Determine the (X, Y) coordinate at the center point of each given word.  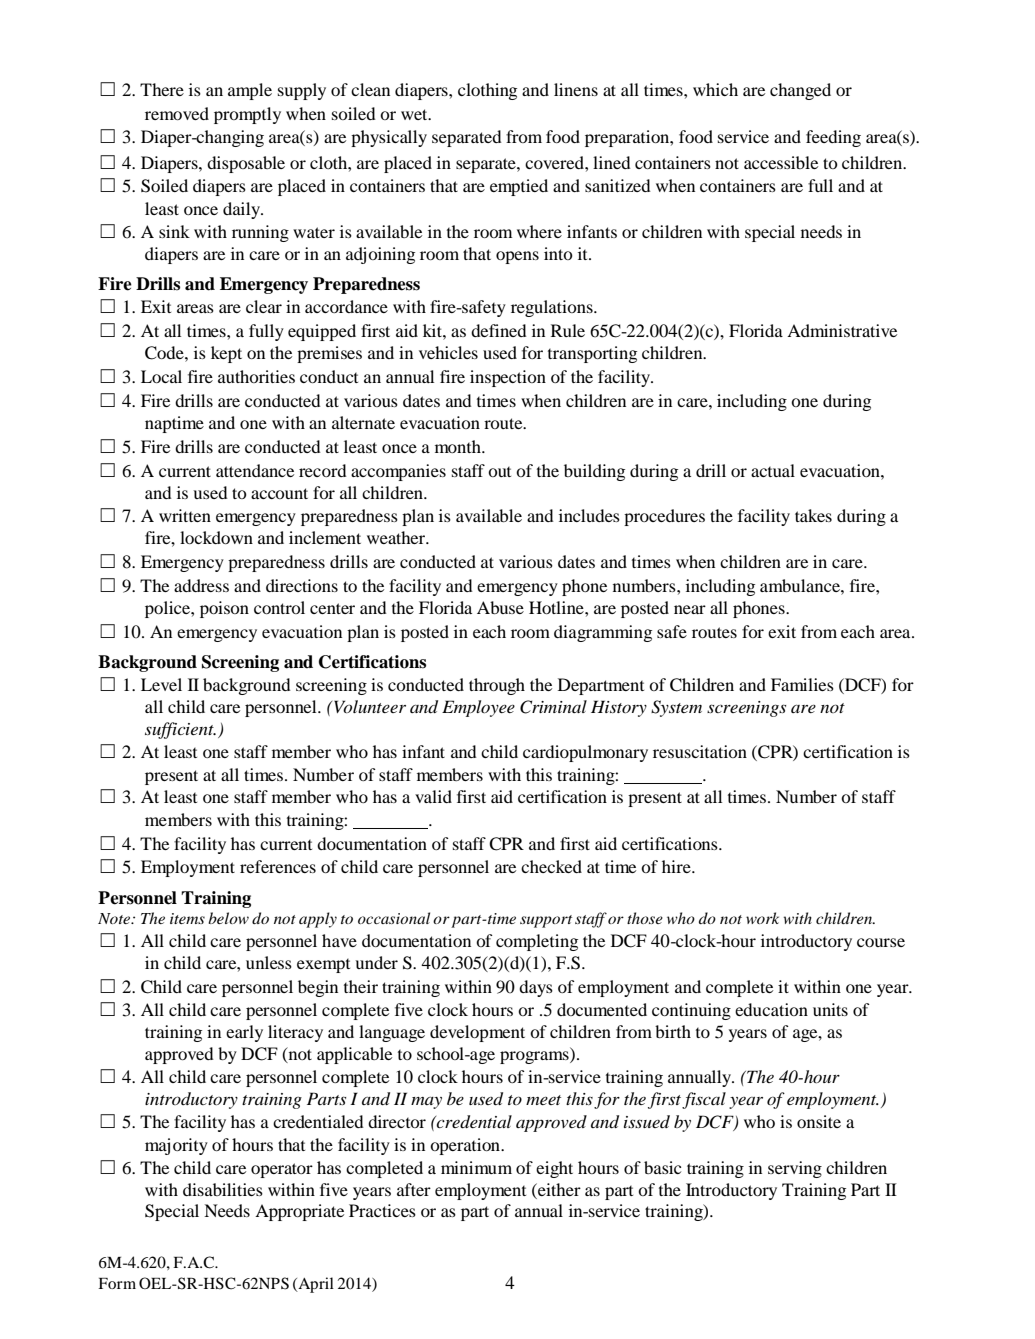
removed (177, 113)
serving (795, 1169)
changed (800, 91)
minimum (476, 1167)
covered (555, 162)
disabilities (223, 1189)
